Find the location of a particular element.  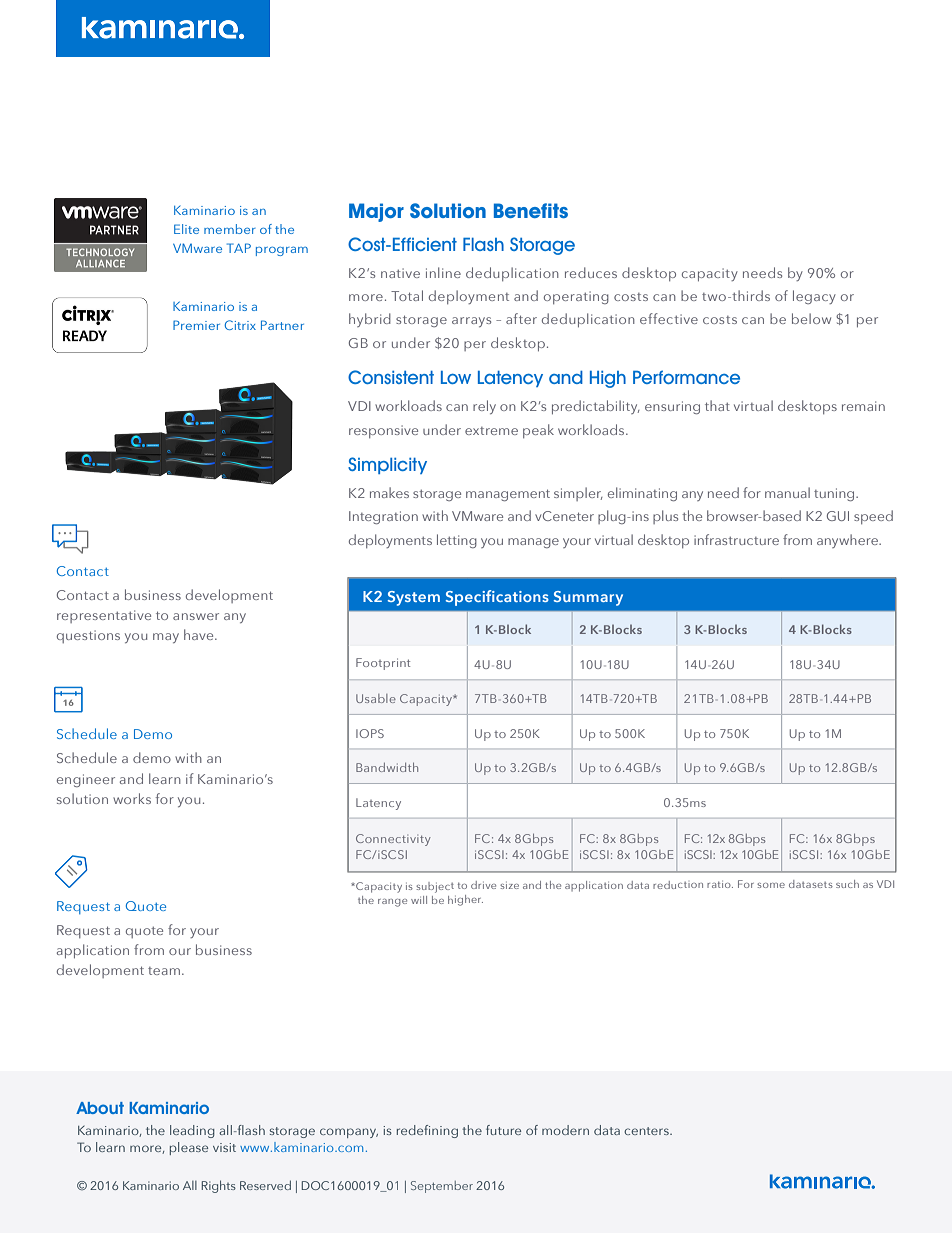

please is located at coordinates (189, 1148).
